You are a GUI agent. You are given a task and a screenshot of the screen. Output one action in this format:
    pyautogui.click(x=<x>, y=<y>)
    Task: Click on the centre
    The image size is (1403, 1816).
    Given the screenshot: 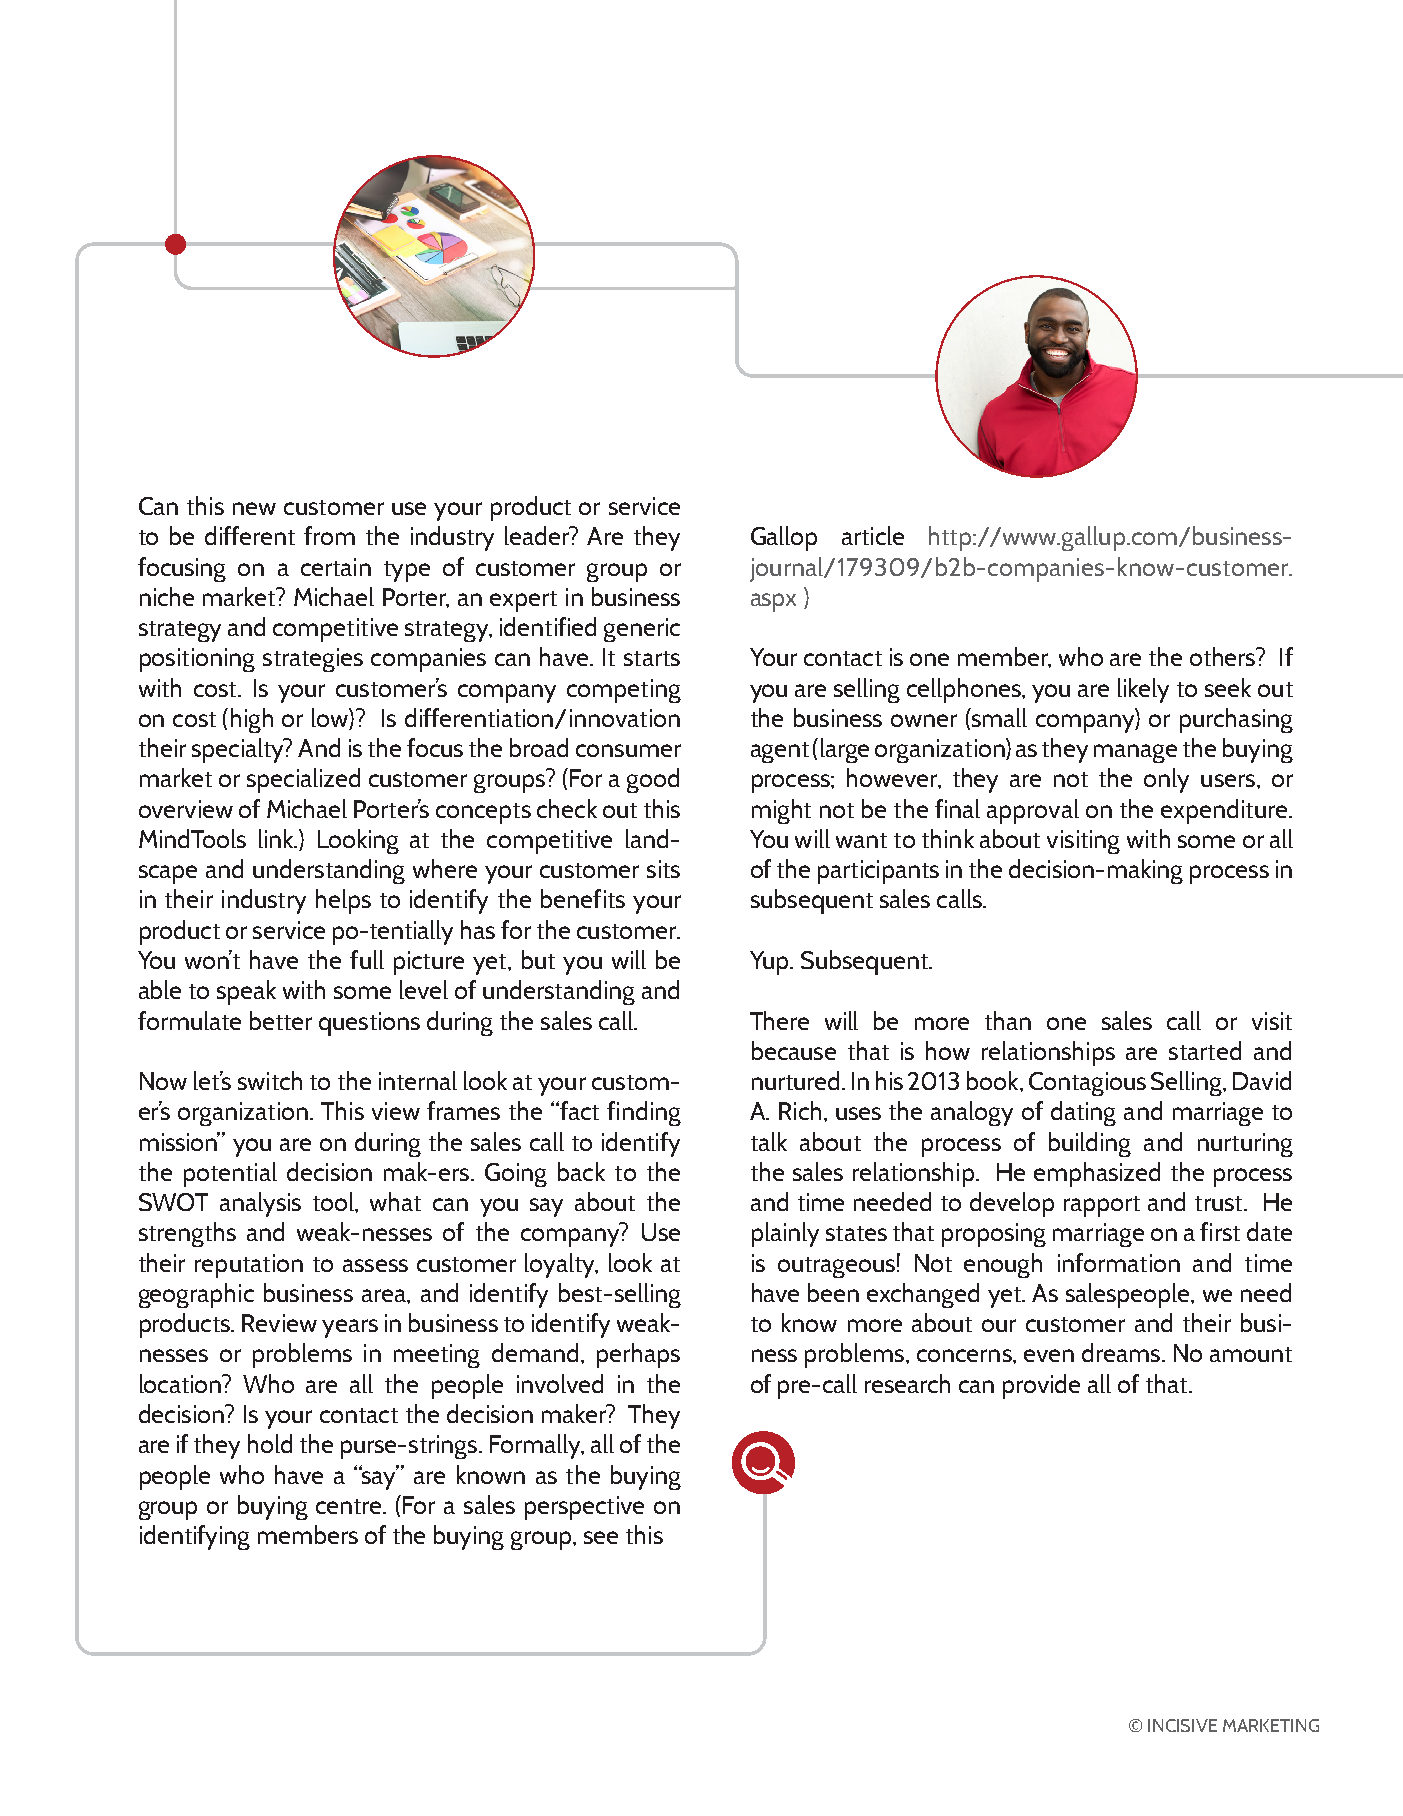 What is the action you would take?
    pyautogui.click(x=350, y=1506)
